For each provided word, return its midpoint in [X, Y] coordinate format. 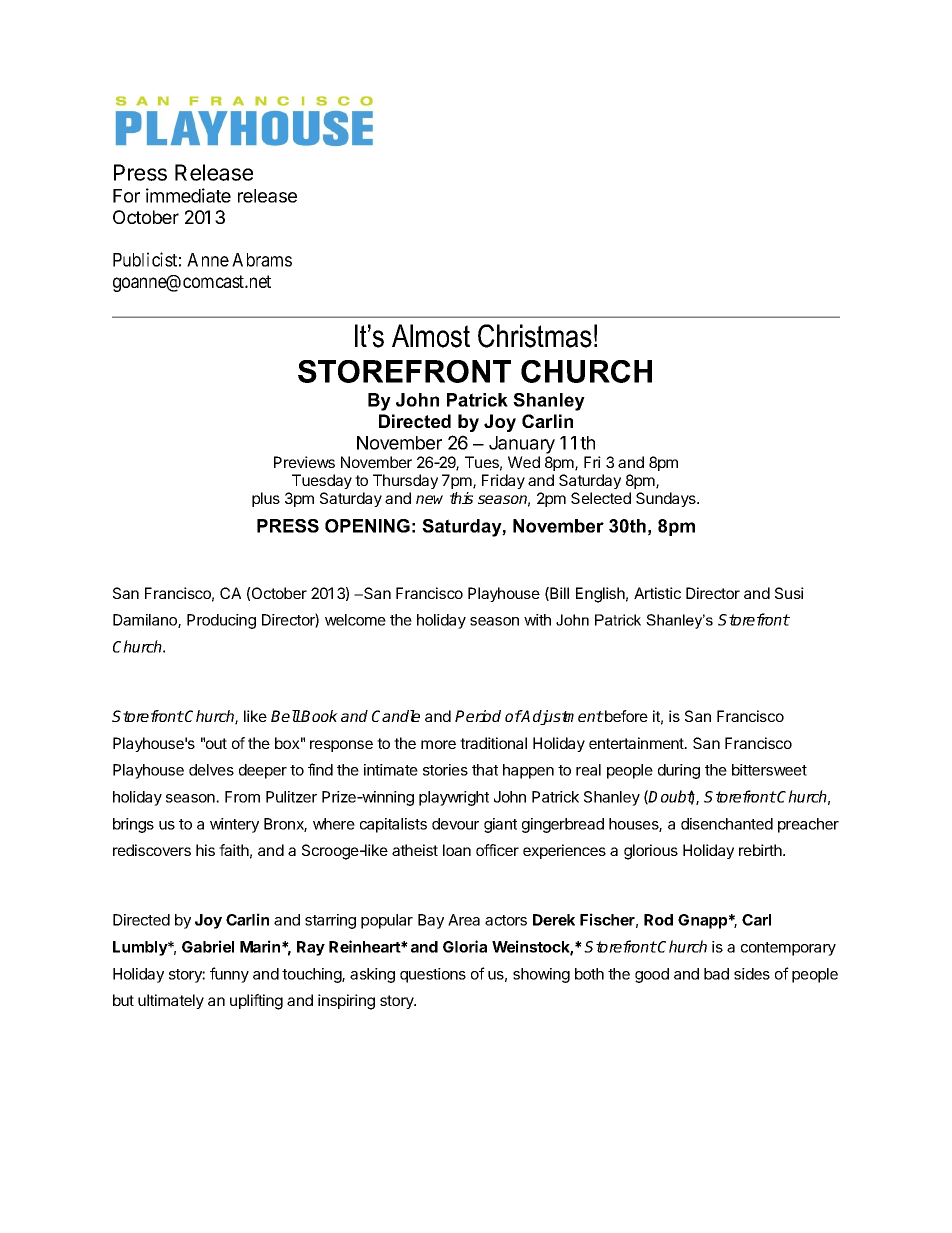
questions [433, 975]
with [537, 620]
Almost [431, 336]
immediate [188, 195]
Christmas [535, 336]
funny [229, 975]
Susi [789, 593]
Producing [221, 621]
